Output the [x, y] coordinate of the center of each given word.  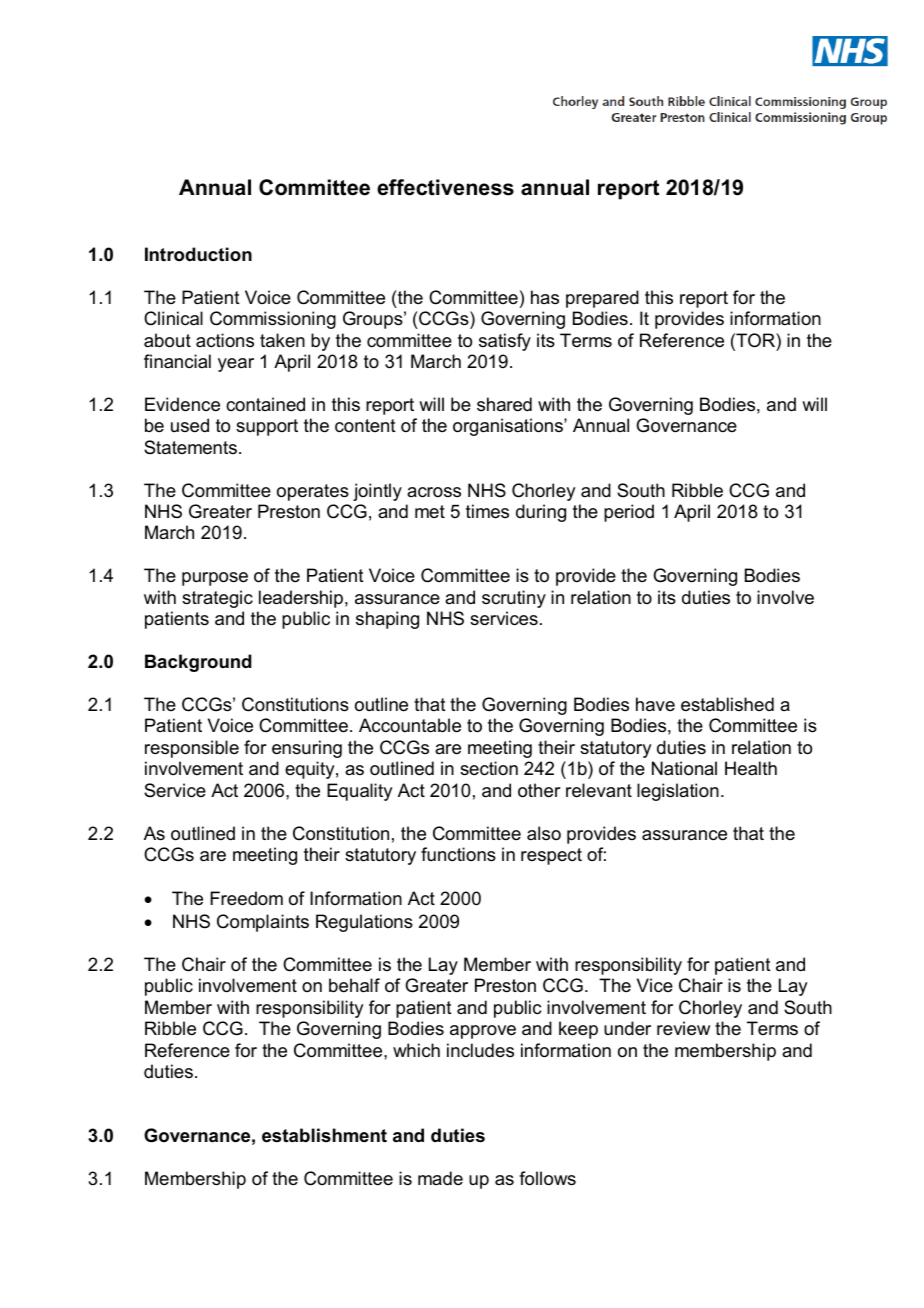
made [440, 1178]
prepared [602, 299]
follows [547, 1178]
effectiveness [445, 187]
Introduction [198, 254]
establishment [324, 1135]
